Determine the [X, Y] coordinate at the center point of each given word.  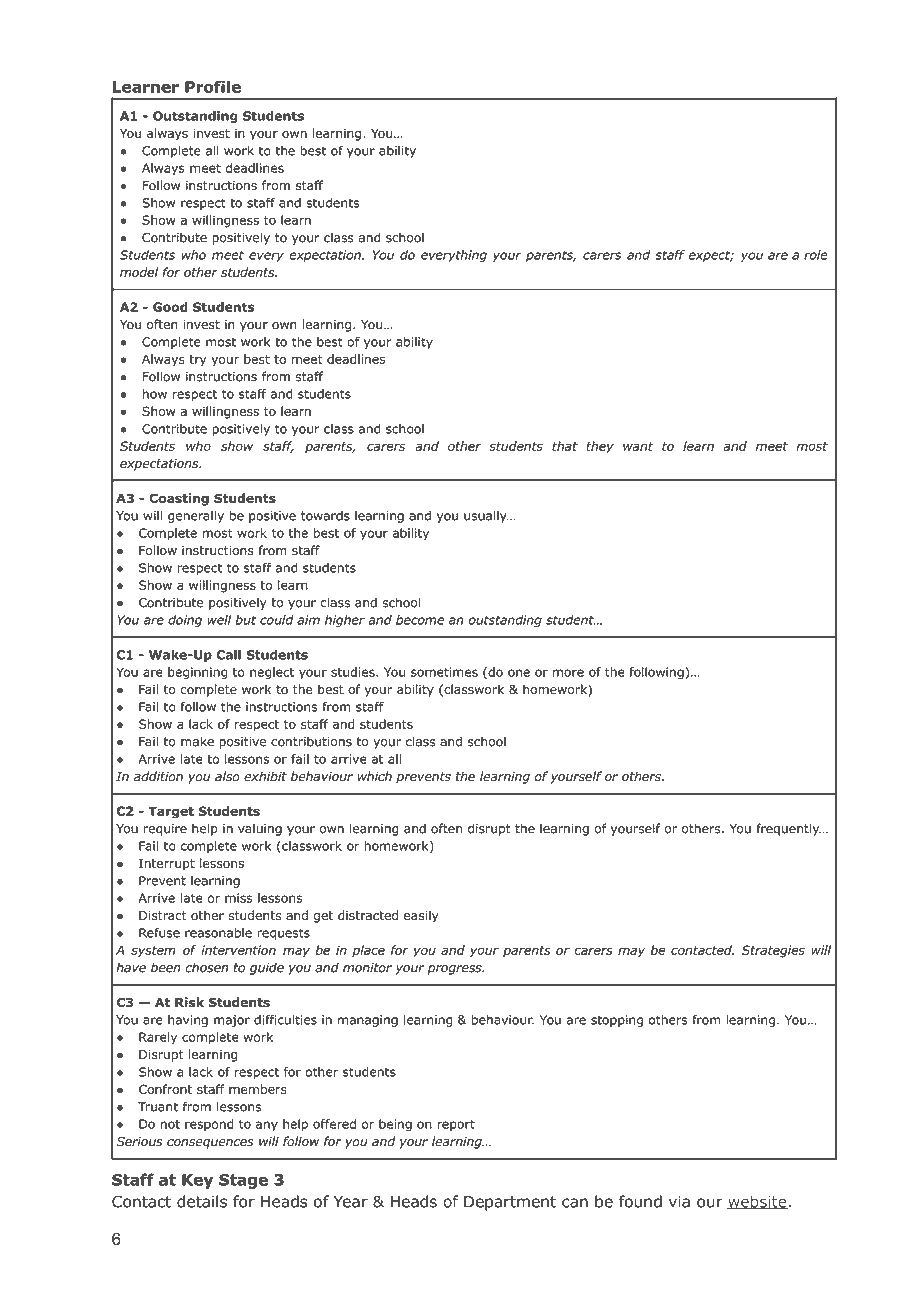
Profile [213, 86]
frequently [788, 829]
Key [197, 1181]
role [816, 255]
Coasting [179, 499]
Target [171, 812]
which [374, 776]
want [638, 446]
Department [510, 1203]
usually [486, 516]
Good [170, 307]
